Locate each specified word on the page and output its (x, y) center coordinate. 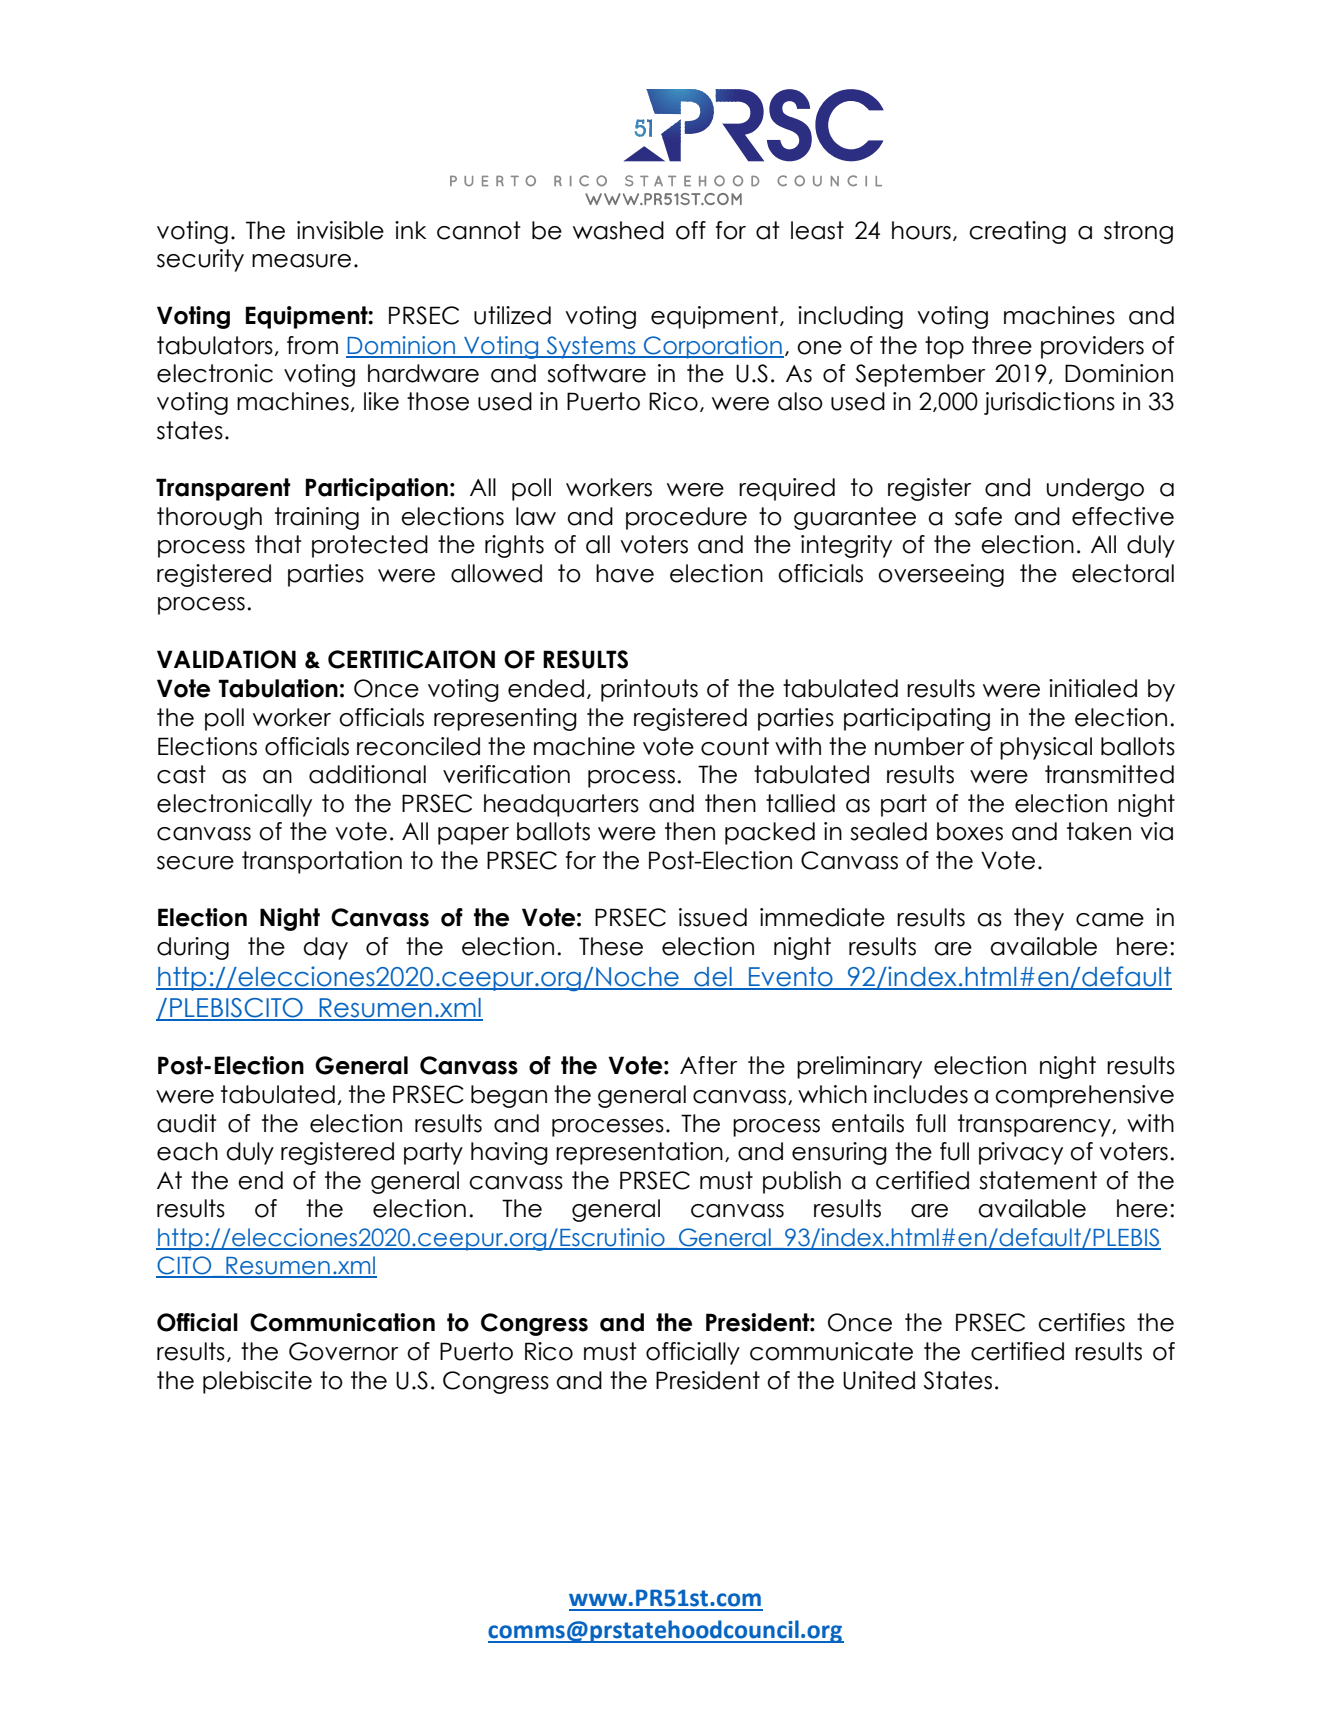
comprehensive (1084, 1096)
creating (1017, 232)
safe (978, 516)
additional (367, 774)
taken (1099, 831)
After (708, 1065)
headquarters (561, 805)
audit (187, 1123)
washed (618, 230)
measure (301, 261)
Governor (343, 1351)
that (278, 544)
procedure (686, 518)
